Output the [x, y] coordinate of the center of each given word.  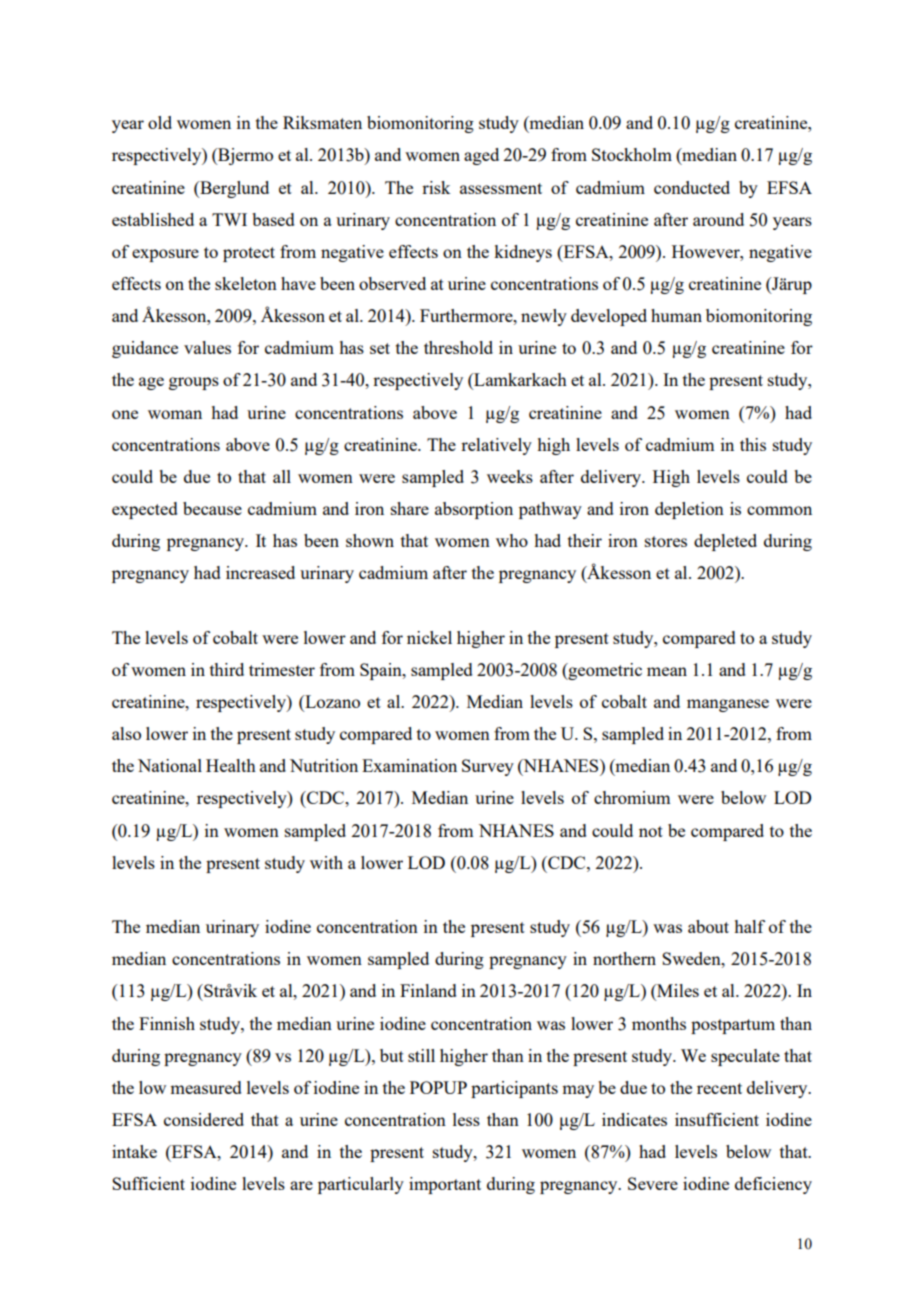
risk [436, 187]
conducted [692, 187]
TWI [229, 219]
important [445, 1185]
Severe [653, 1183]
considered [204, 1119]
